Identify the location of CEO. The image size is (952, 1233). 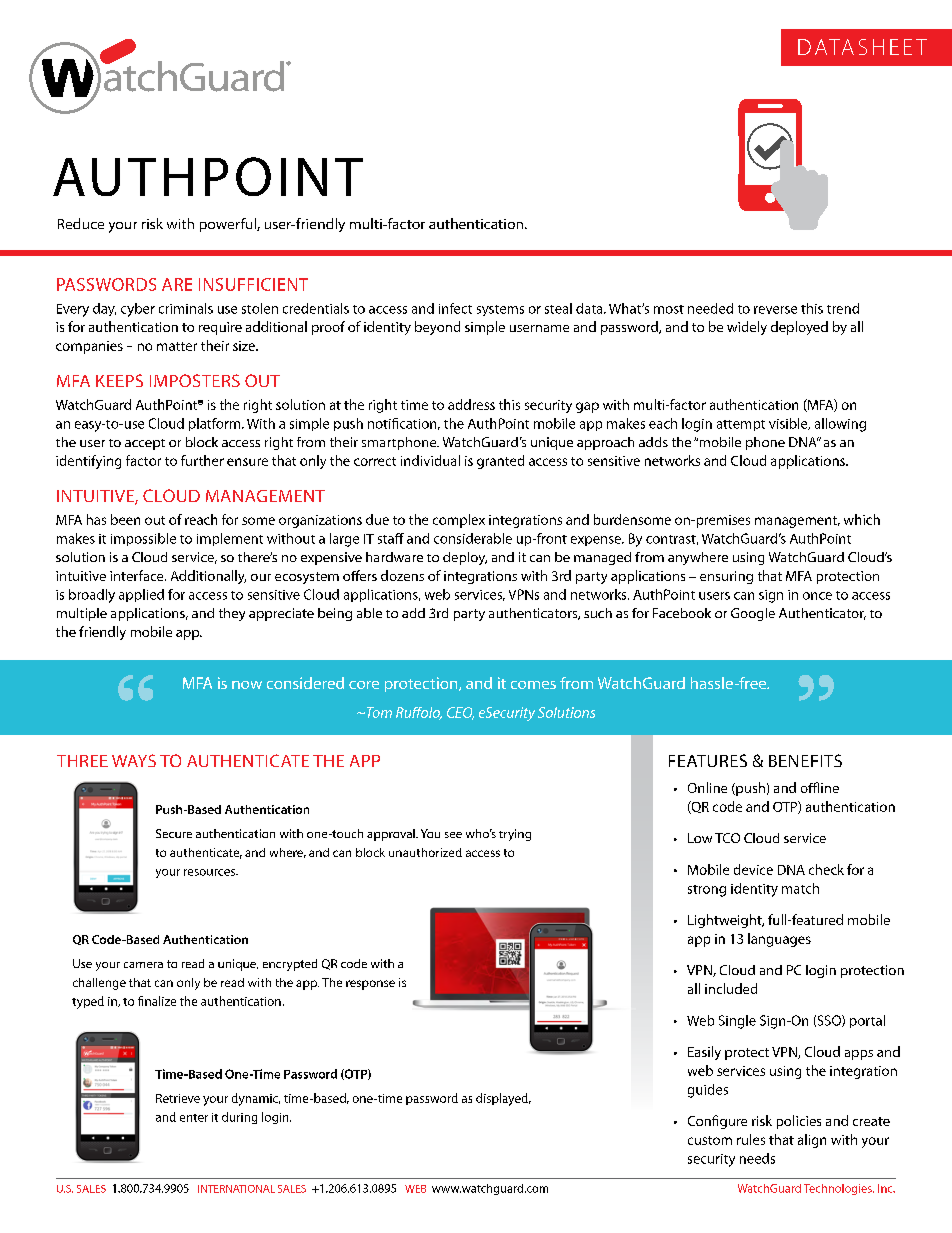
(460, 713).
